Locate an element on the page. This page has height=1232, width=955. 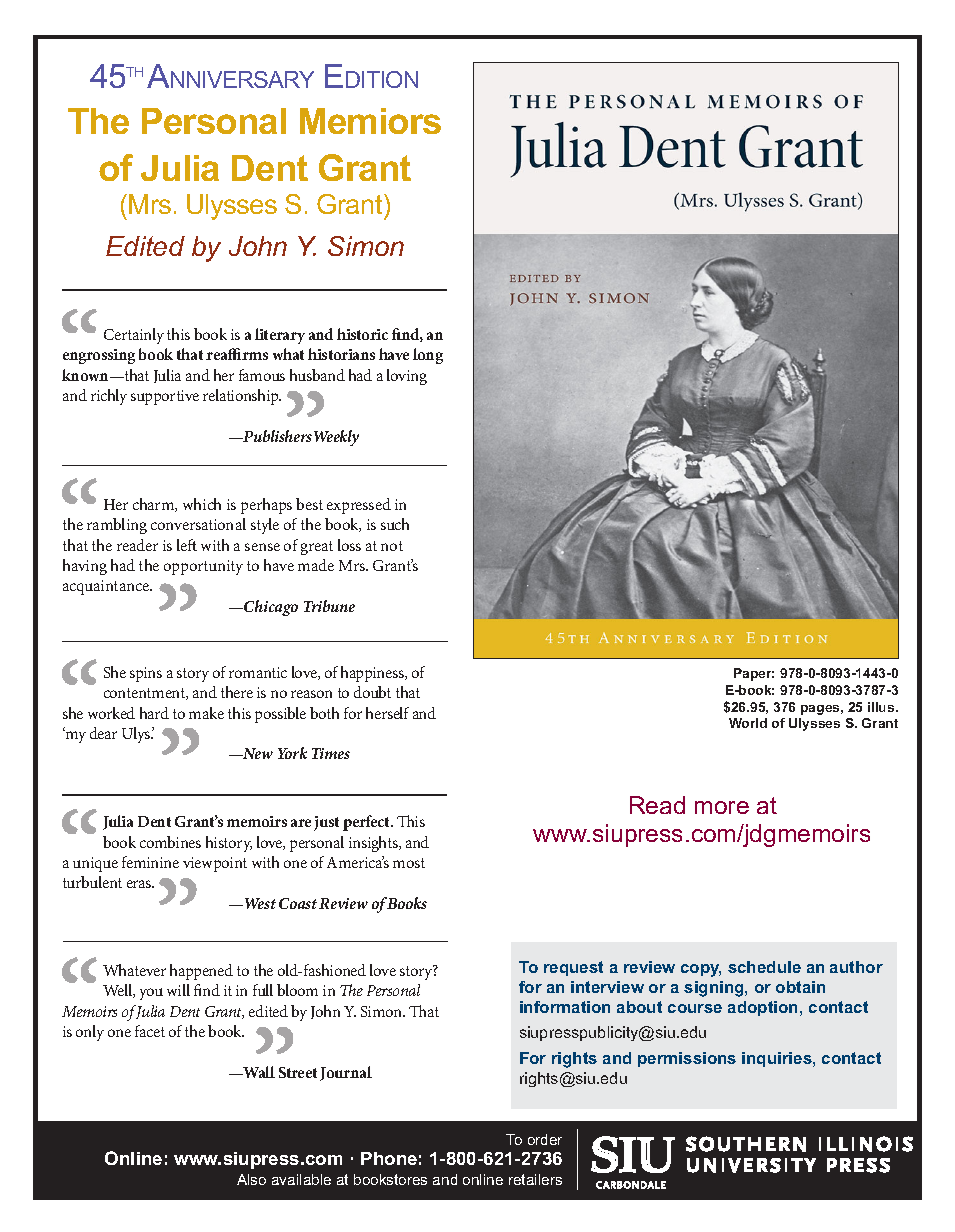
most is located at coordinates (409, 863).
